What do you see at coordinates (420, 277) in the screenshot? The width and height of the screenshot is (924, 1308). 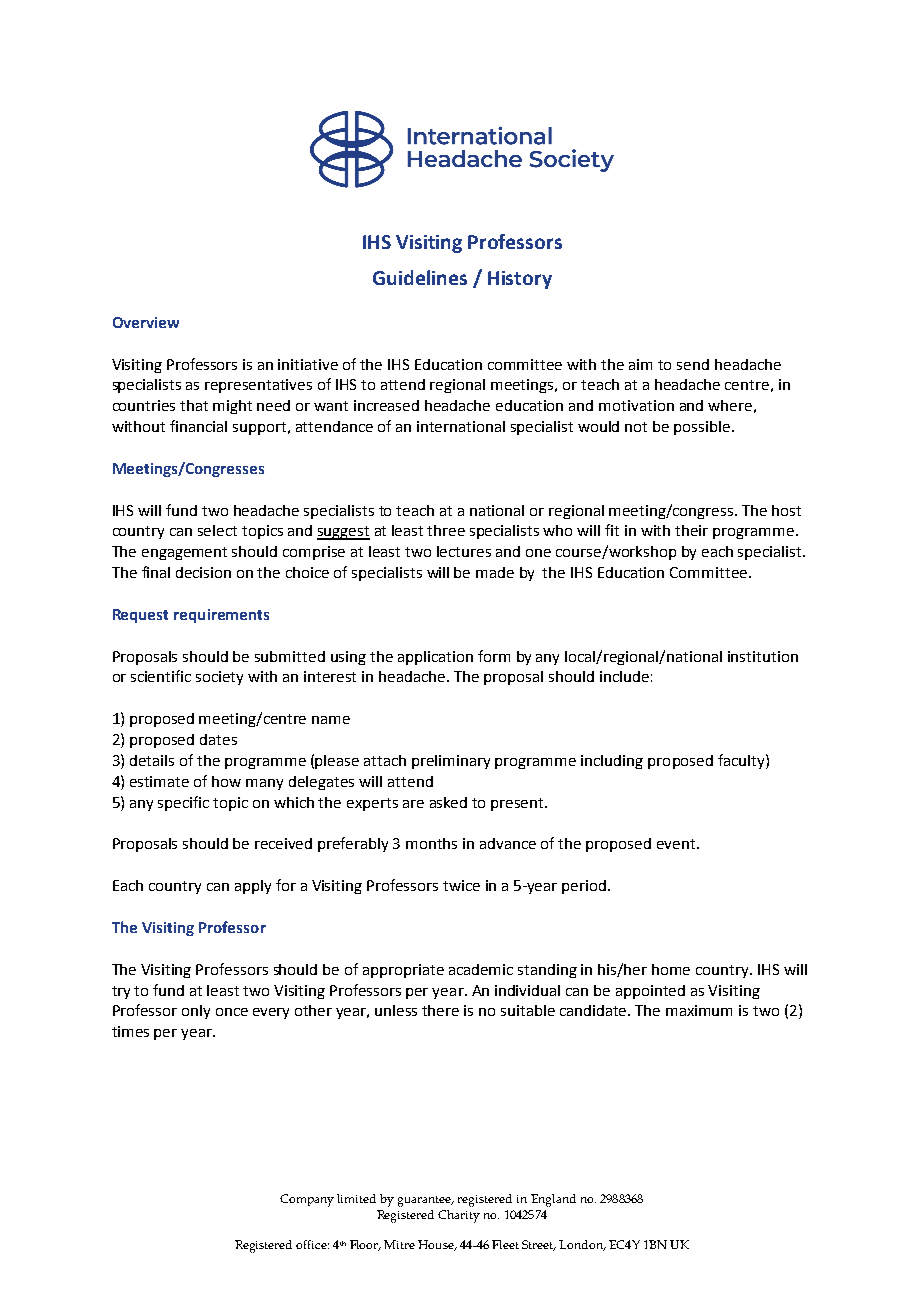 I see `Guidelines` at bounding box center [420, 277].
